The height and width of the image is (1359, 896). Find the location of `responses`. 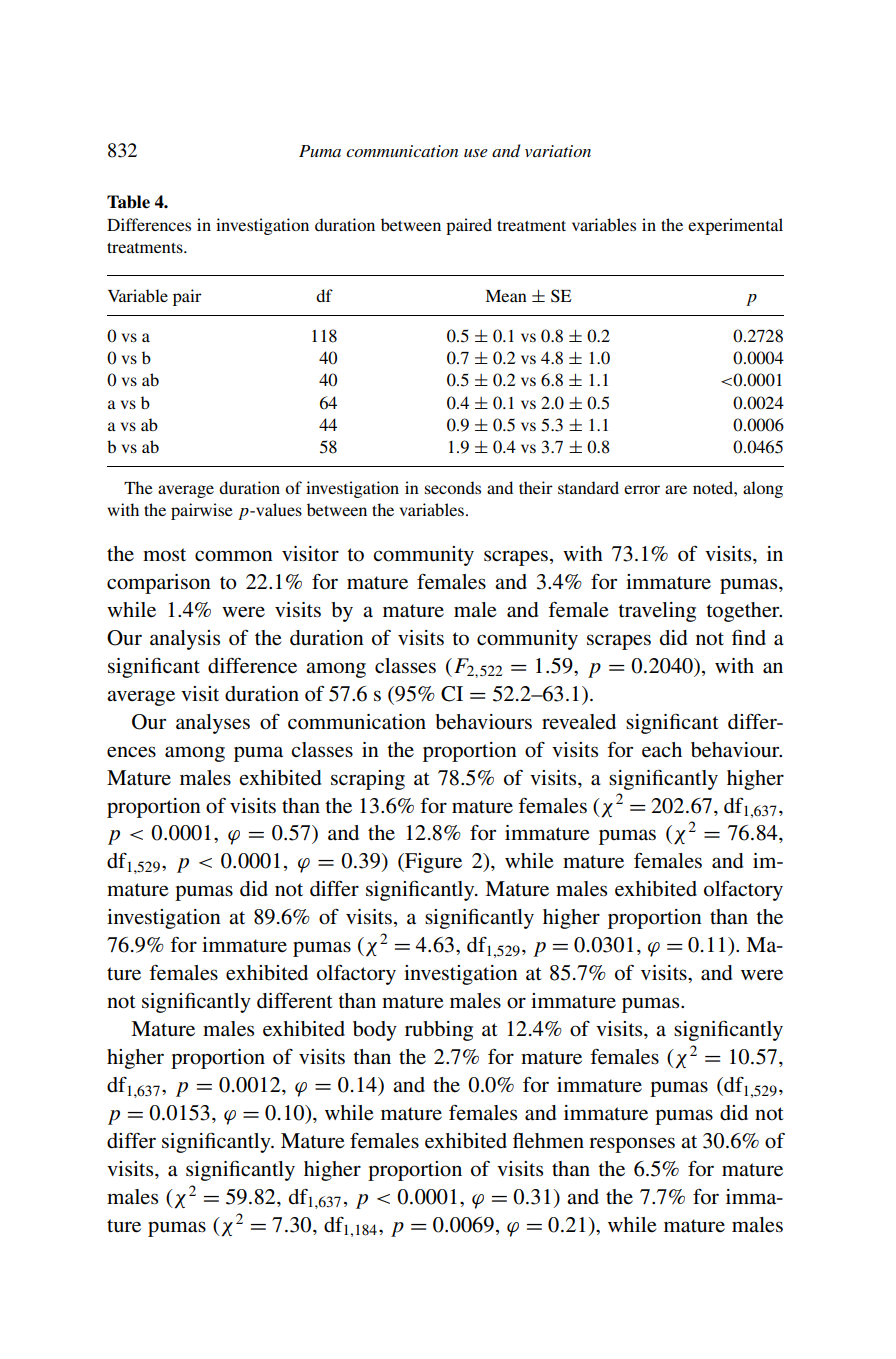

responses is located at coordinates (632, 1145).
